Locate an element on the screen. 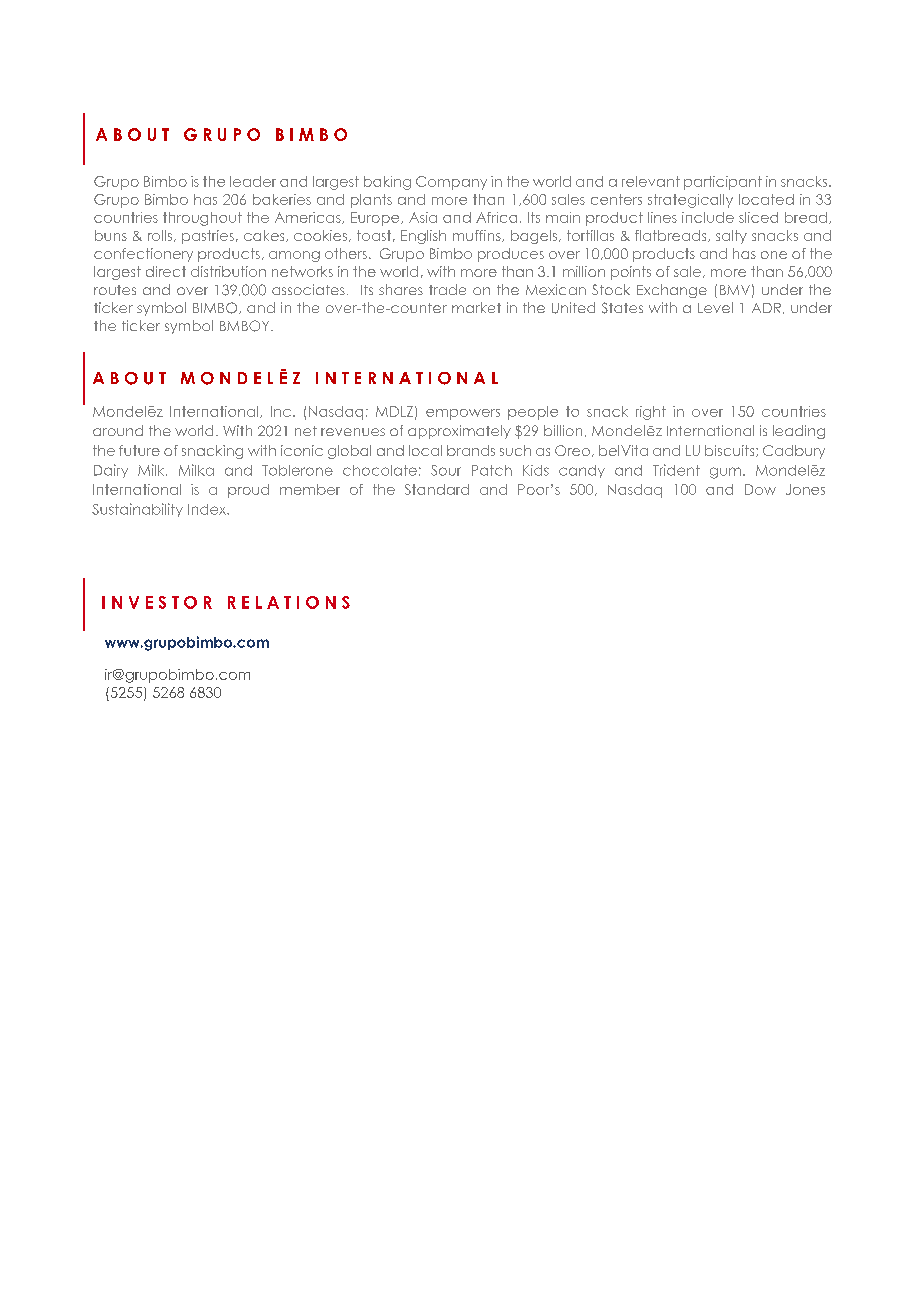 This screenshot has height=1308, width=924. trade is located at coordinates (447, 289).
